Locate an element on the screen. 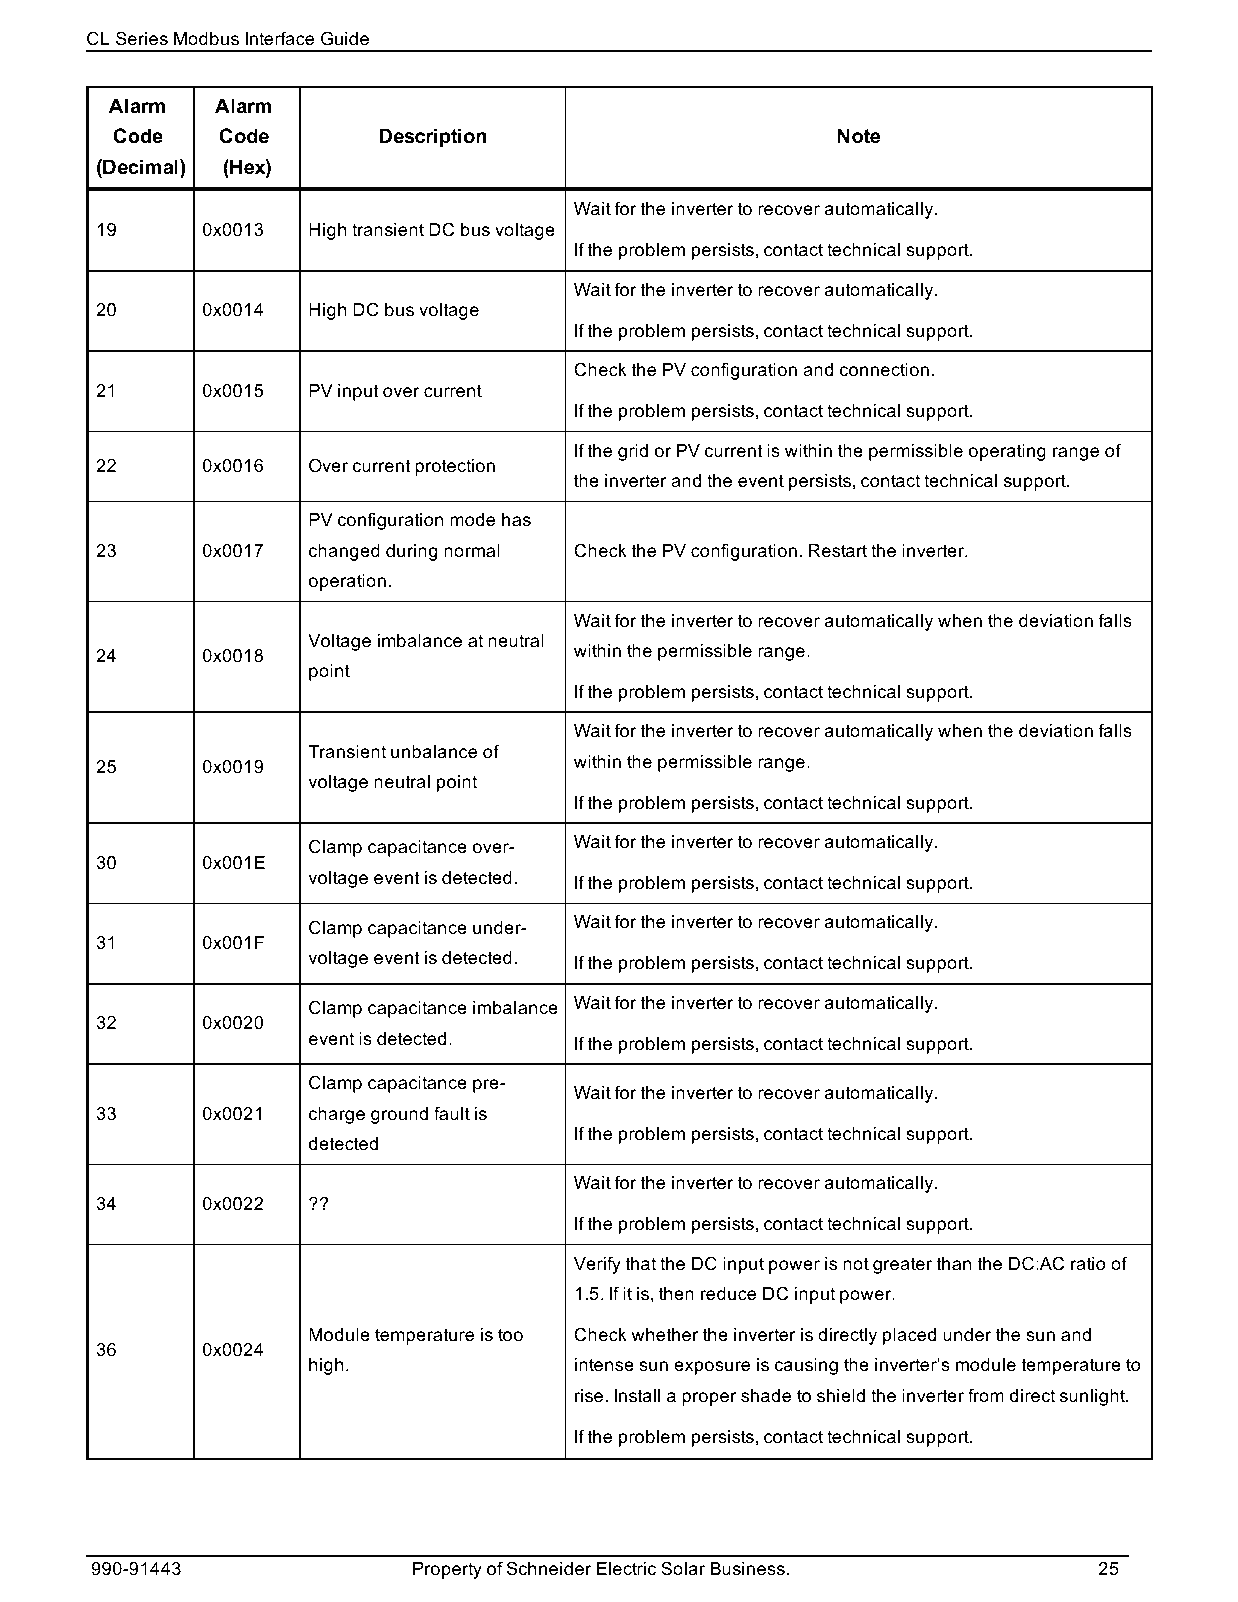 The height and width of the screenshot is (1602, 1238). Description is located at coordinates (433, 137).
